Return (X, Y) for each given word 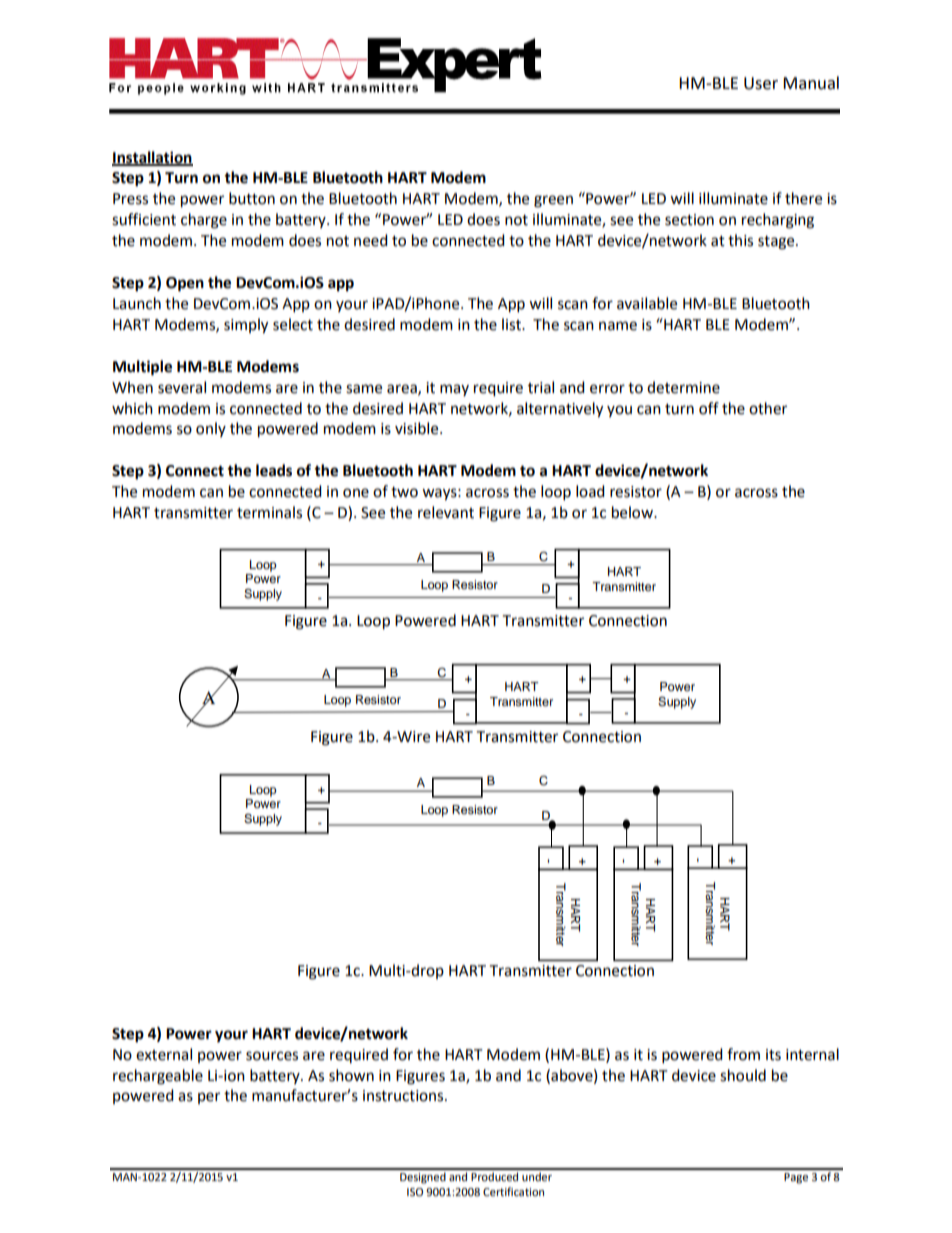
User (761, 83)
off (709, 408)
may (454, 390)
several (182, 387)
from (743, 1054)
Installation (152, 158)
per (209, 1098)
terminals (269, 512)
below (633, 512)
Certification (513, 1191)
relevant (446, 512)
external (164, 1054)
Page (796, 1178)
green (553, 201)
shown (351, 1075)
